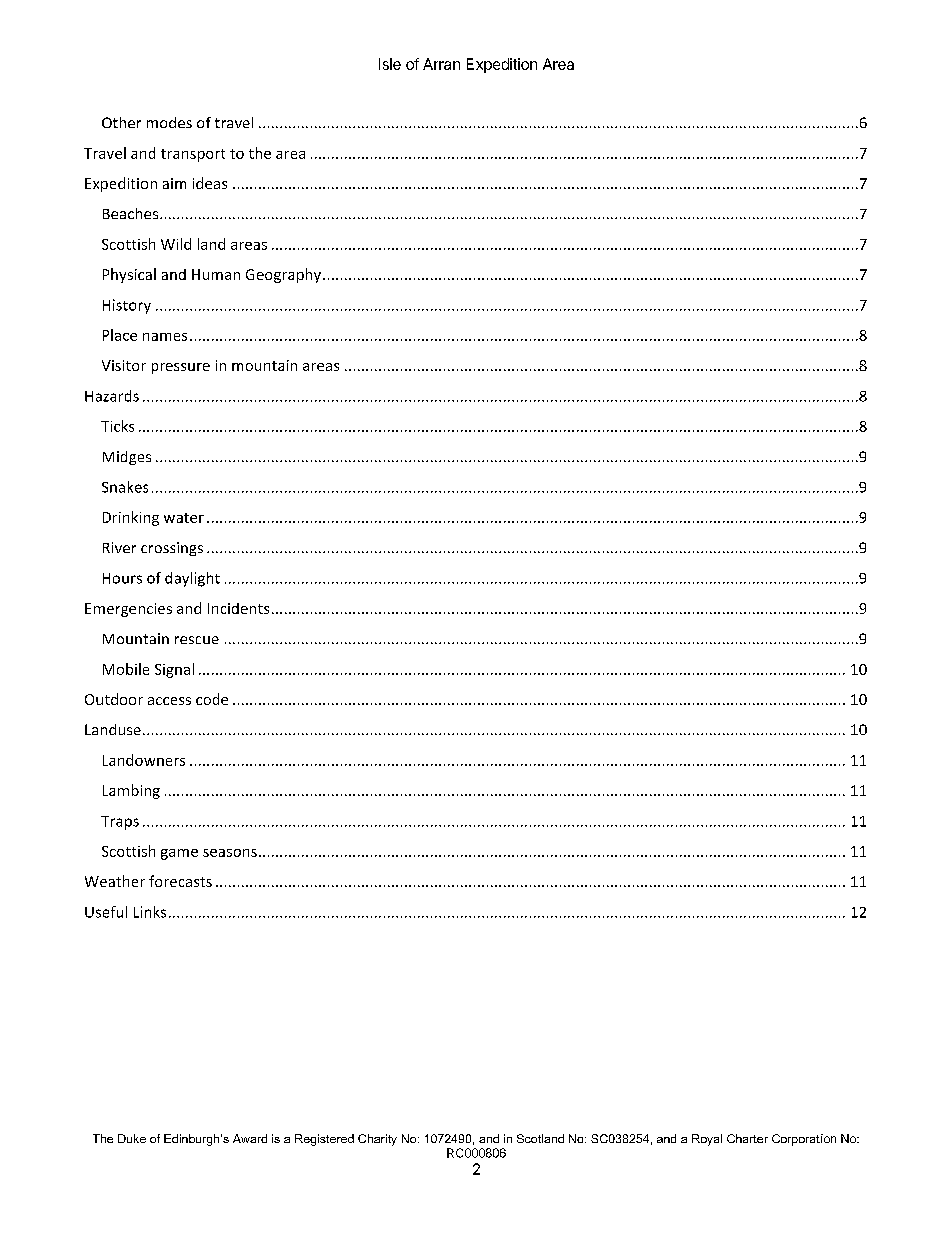 Image resolution: width=952 pixels, height=1233 pixels. Describe the element at coordinates (212, 699) in the screenshot. I see `code` at that location.
